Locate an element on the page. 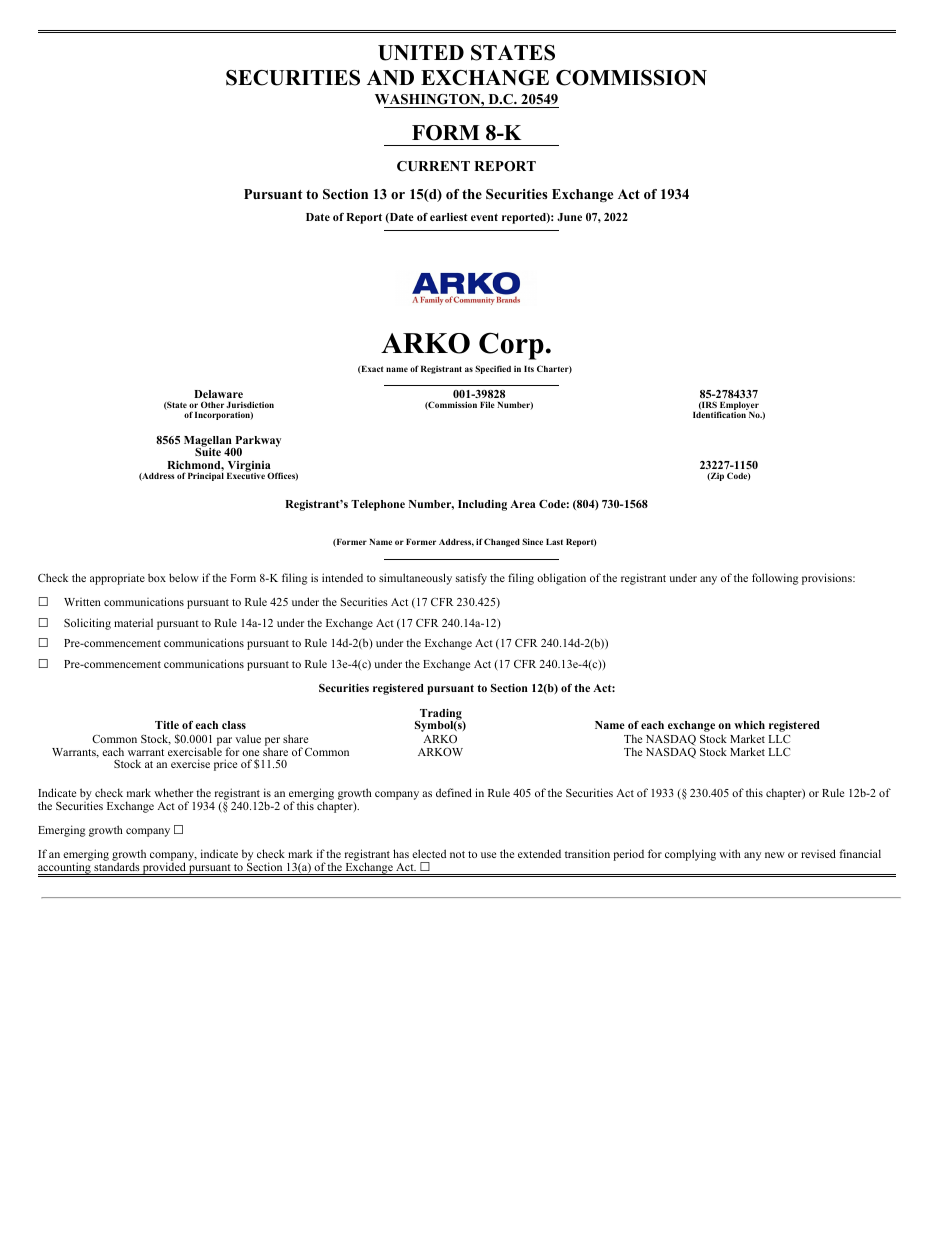  Identification is located at coordinates (720, 413).
